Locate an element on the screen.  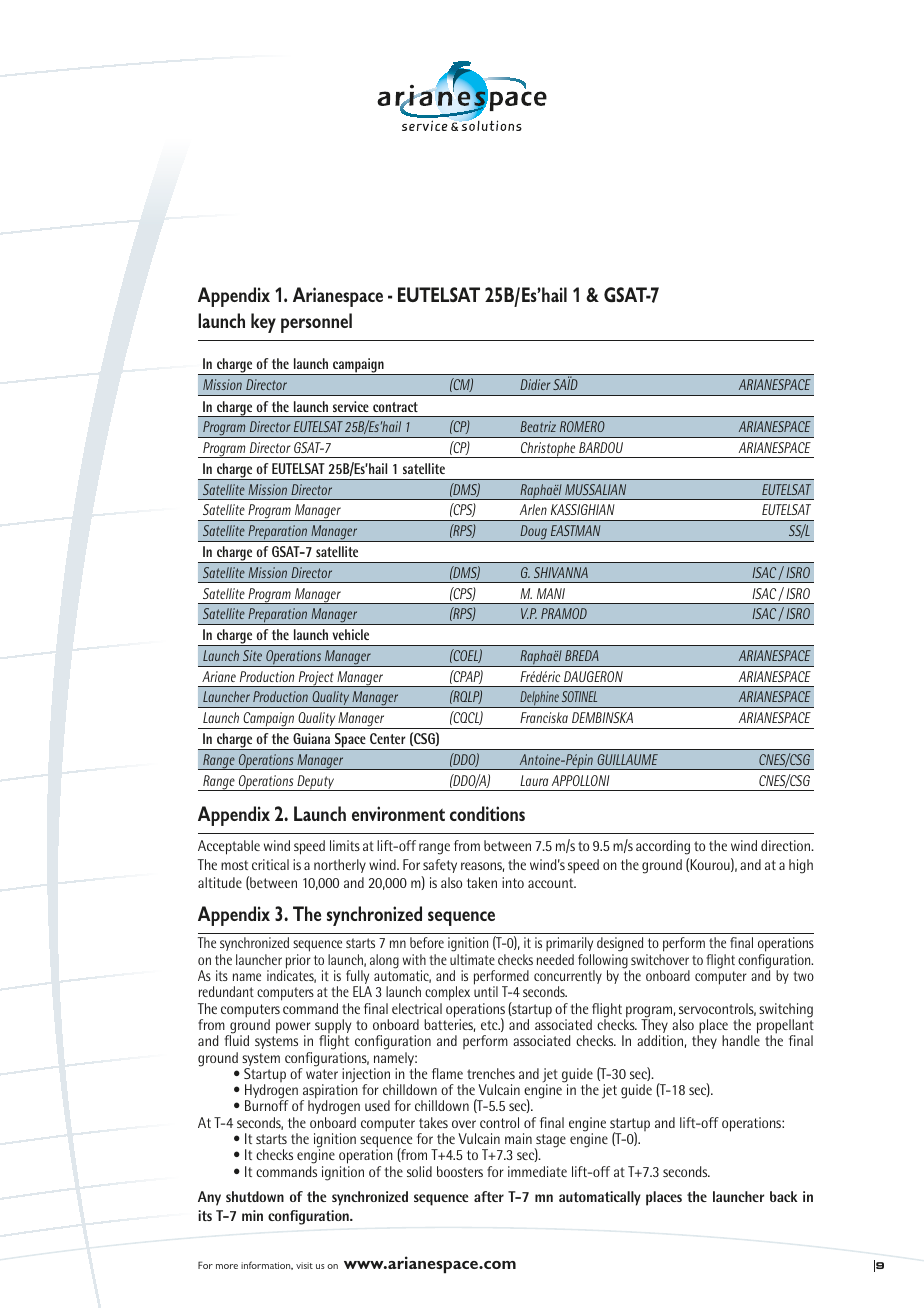
Didier is located at coordinates (535, 384).
